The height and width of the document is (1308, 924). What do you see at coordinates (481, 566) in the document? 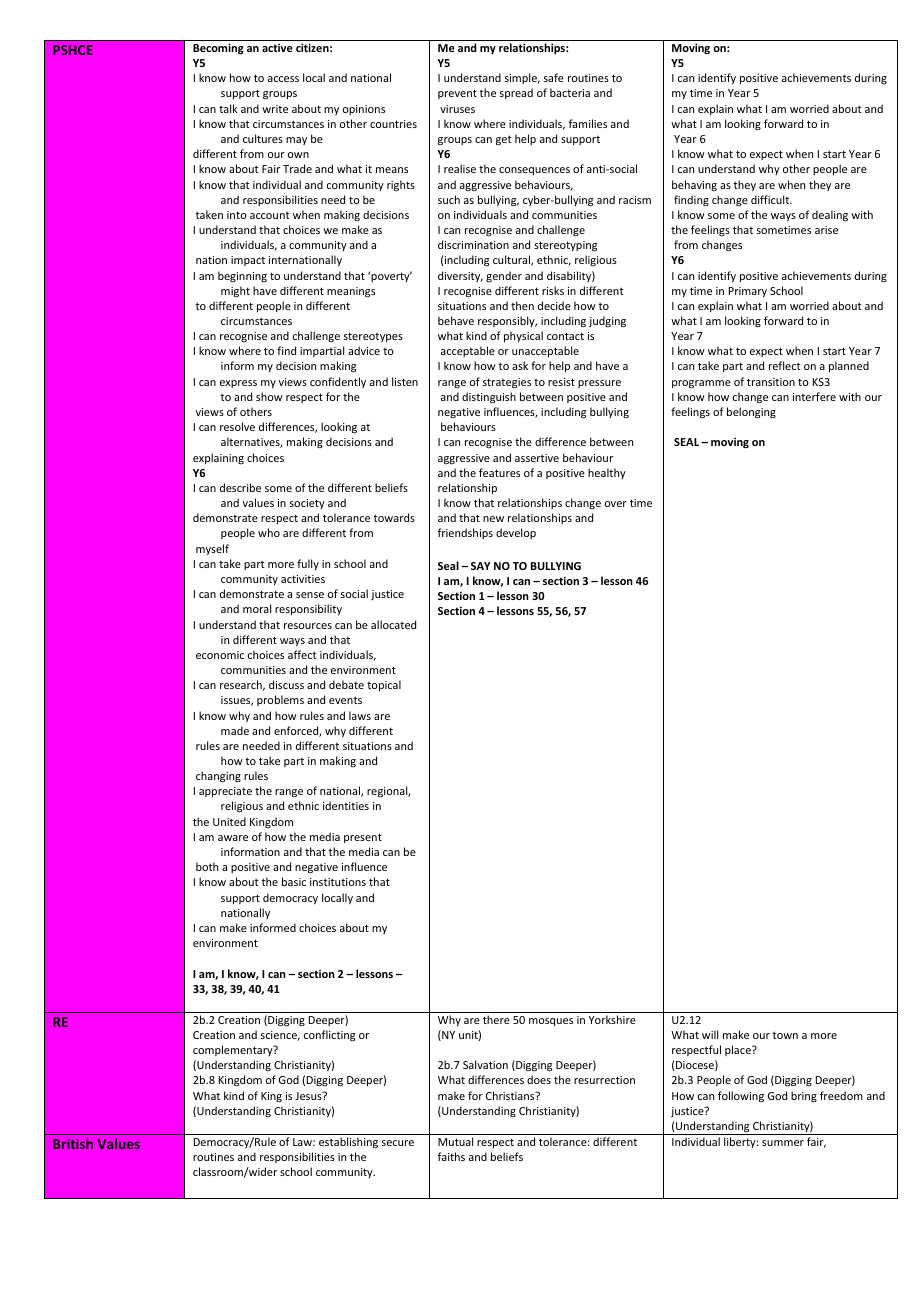
I see `SAY` at bounding box center [481, 566].
